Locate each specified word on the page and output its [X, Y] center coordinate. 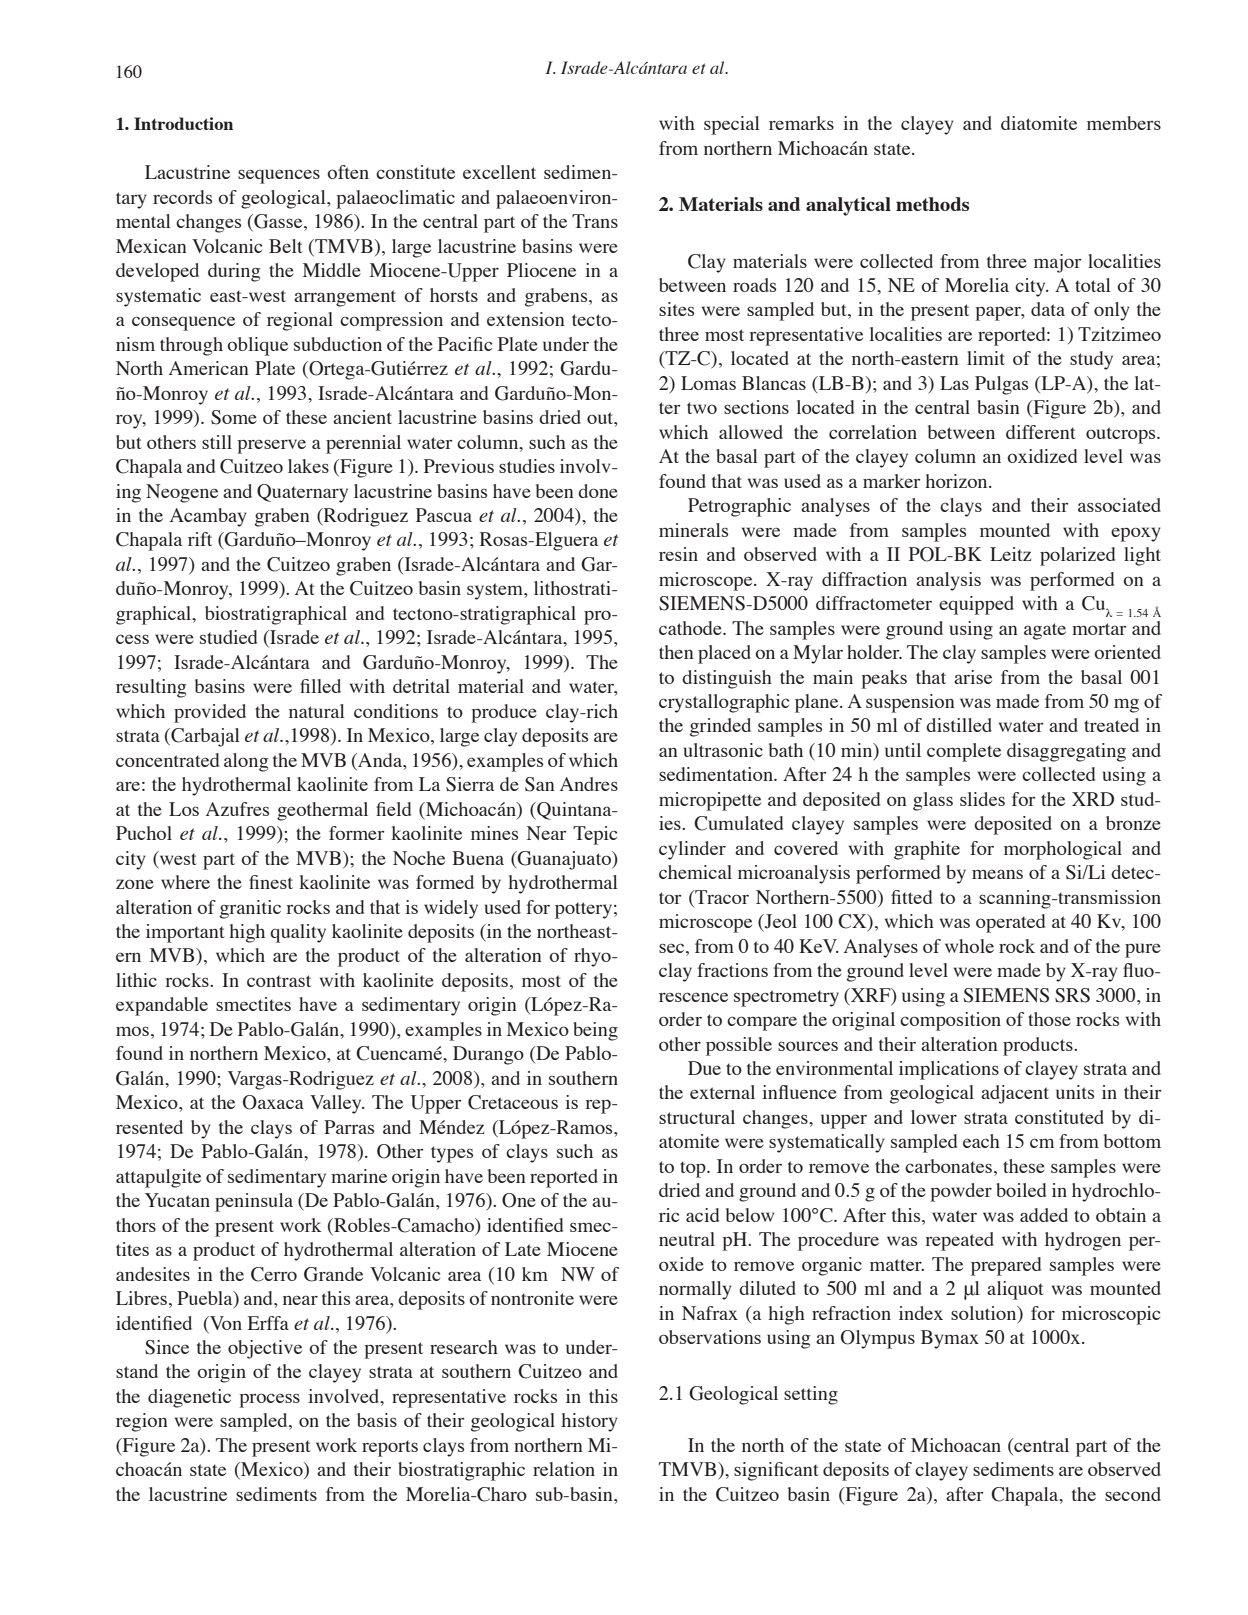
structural [697, 1117]
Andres [589, 784]
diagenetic [189, 1398]
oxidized [1042, 456]
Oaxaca [273, 1102]
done [598, 491]
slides [982, 799]
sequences [279, 176]
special [732, 125]
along [246, 762]
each [981, 1141]
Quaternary [302, 493]
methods [932, 204]
